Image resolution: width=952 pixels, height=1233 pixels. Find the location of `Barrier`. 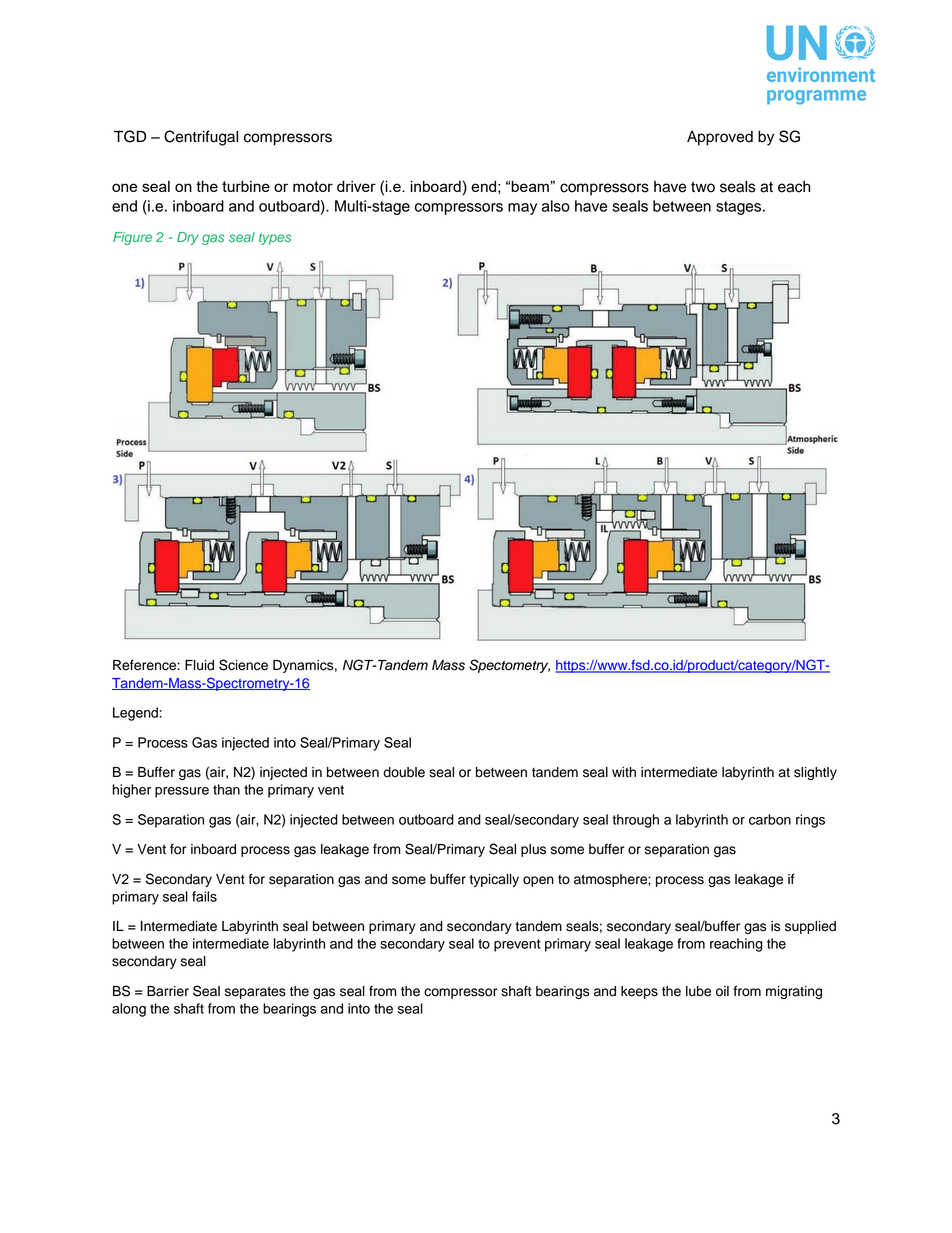

Barrier is located at coordinates (168, 991).
